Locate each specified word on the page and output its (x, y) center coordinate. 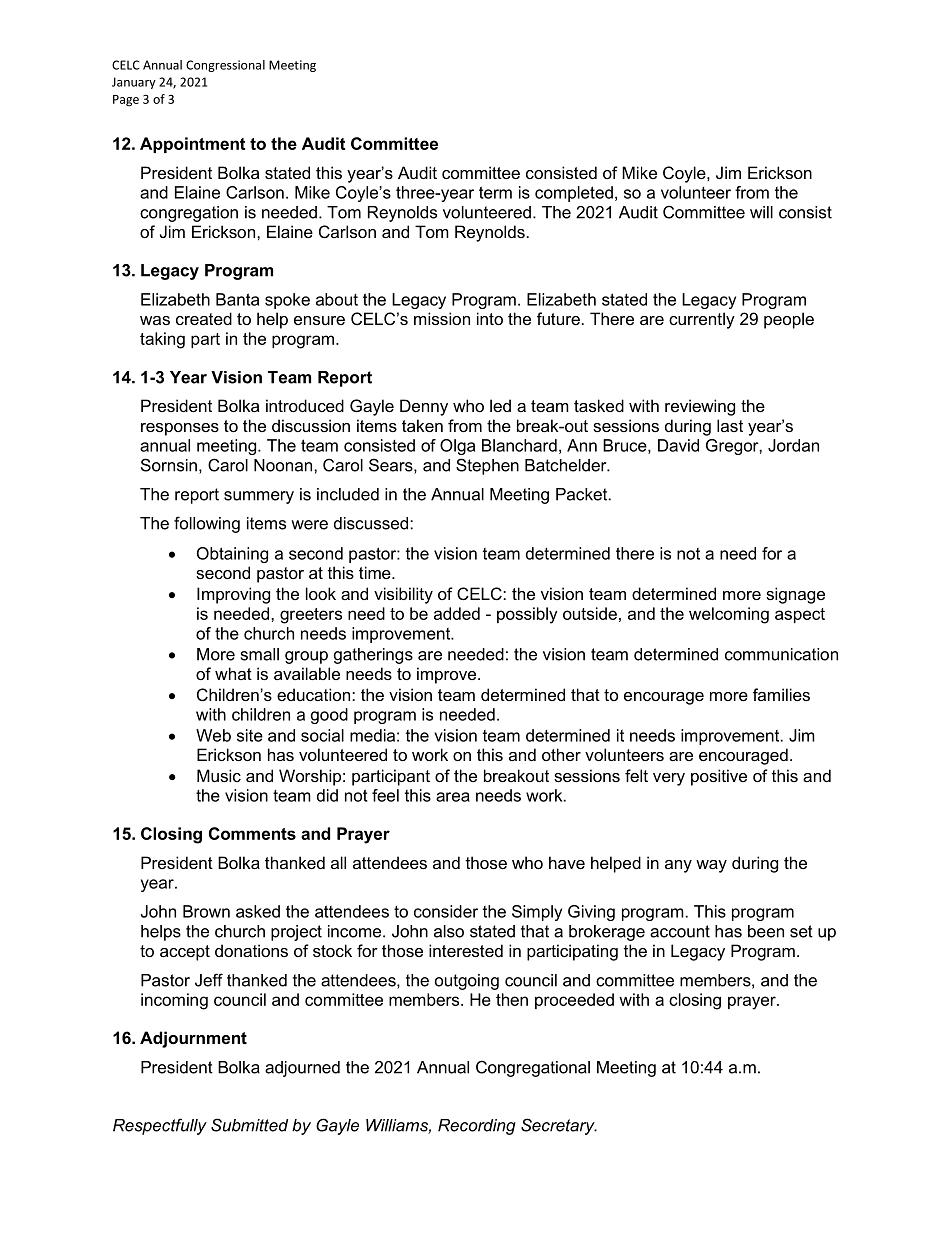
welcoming (729, 615)
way (711, 866)
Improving (233, 595)
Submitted (249, 1125)
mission (442, 318)
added (457, 613)
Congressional (225, 66)
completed (574, 194)
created (204, 318)
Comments (252, 833)
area (453, 797)
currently (702, 320)
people (789, 320)
